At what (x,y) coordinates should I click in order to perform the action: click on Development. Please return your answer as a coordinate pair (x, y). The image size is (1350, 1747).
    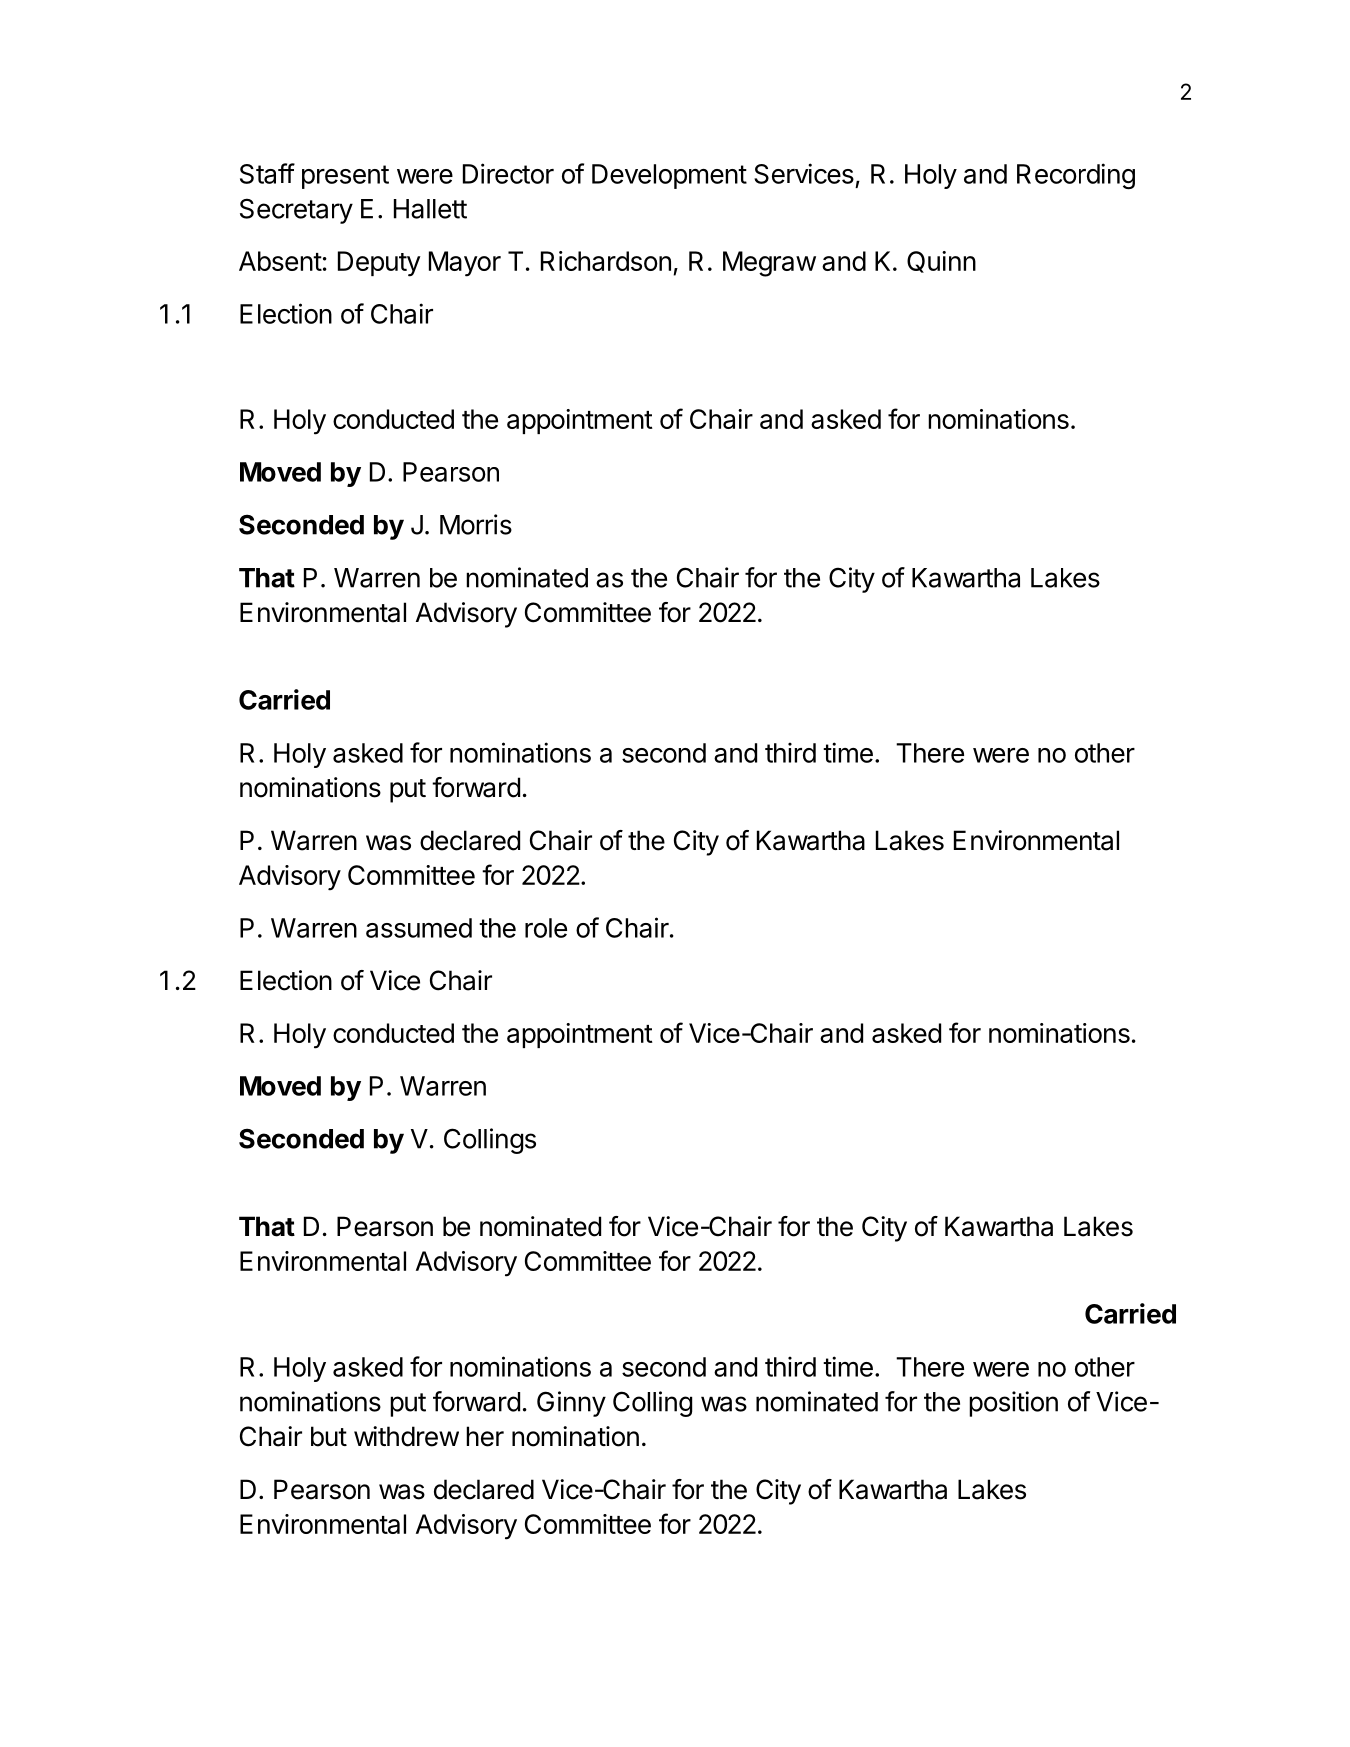
    Looking at the image, I should click on (669, 176).
